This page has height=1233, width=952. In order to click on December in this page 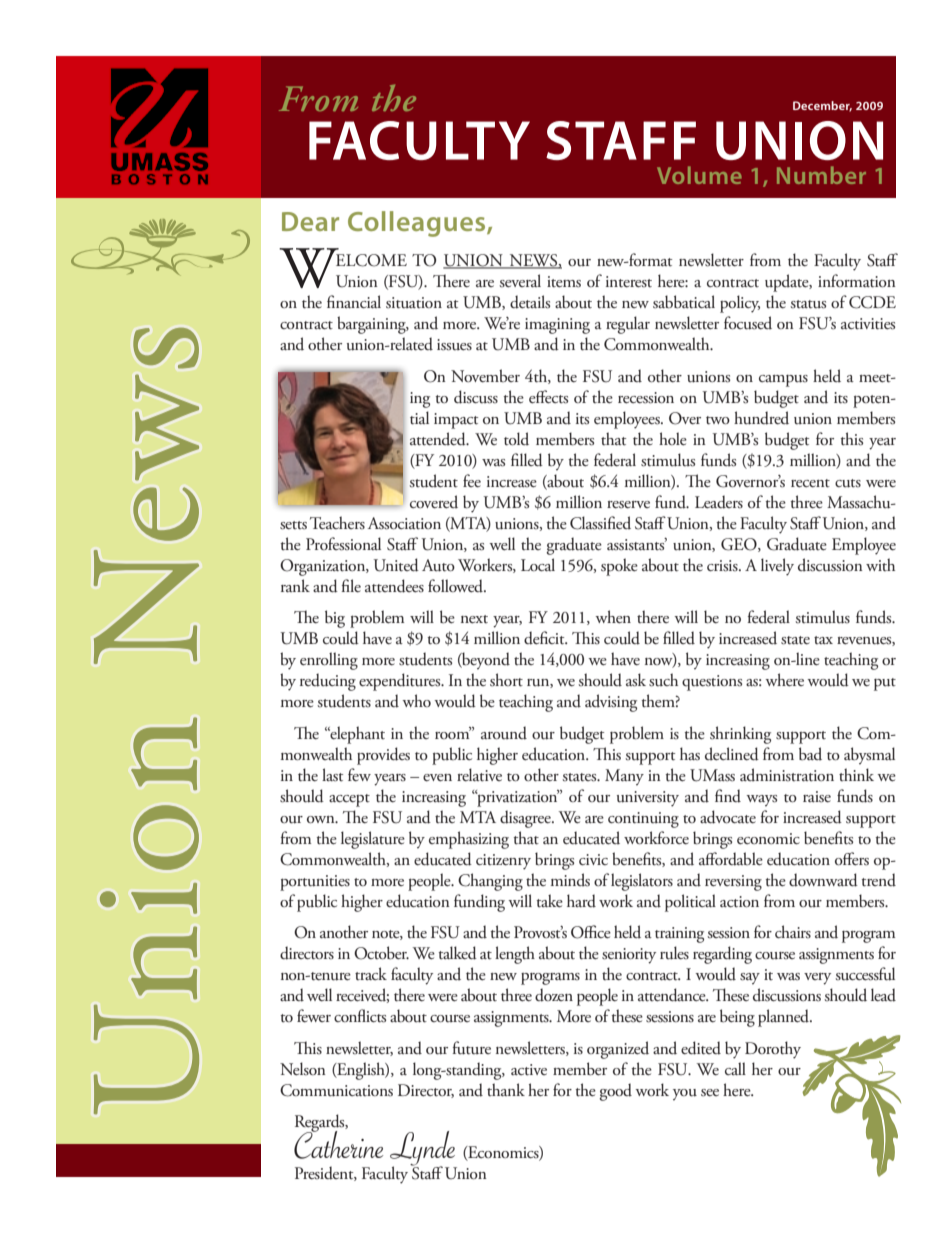, I will do `click(822, 106)`.
